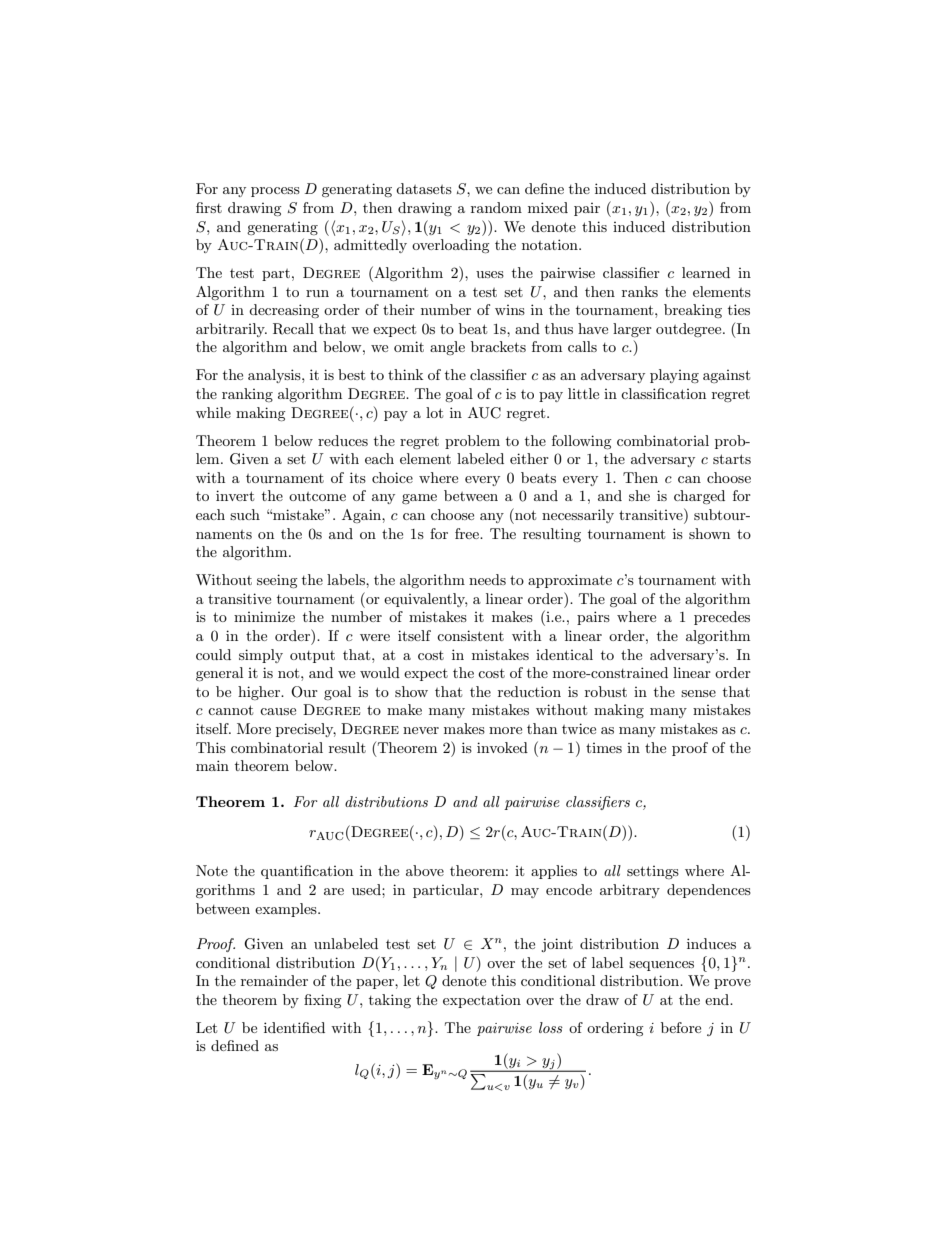 The width and height of the screenshot is (952, 1233). What do you see at coordinates (663, 393) in the screenshot?
I see `classification` at bounding box center [663, 393].
